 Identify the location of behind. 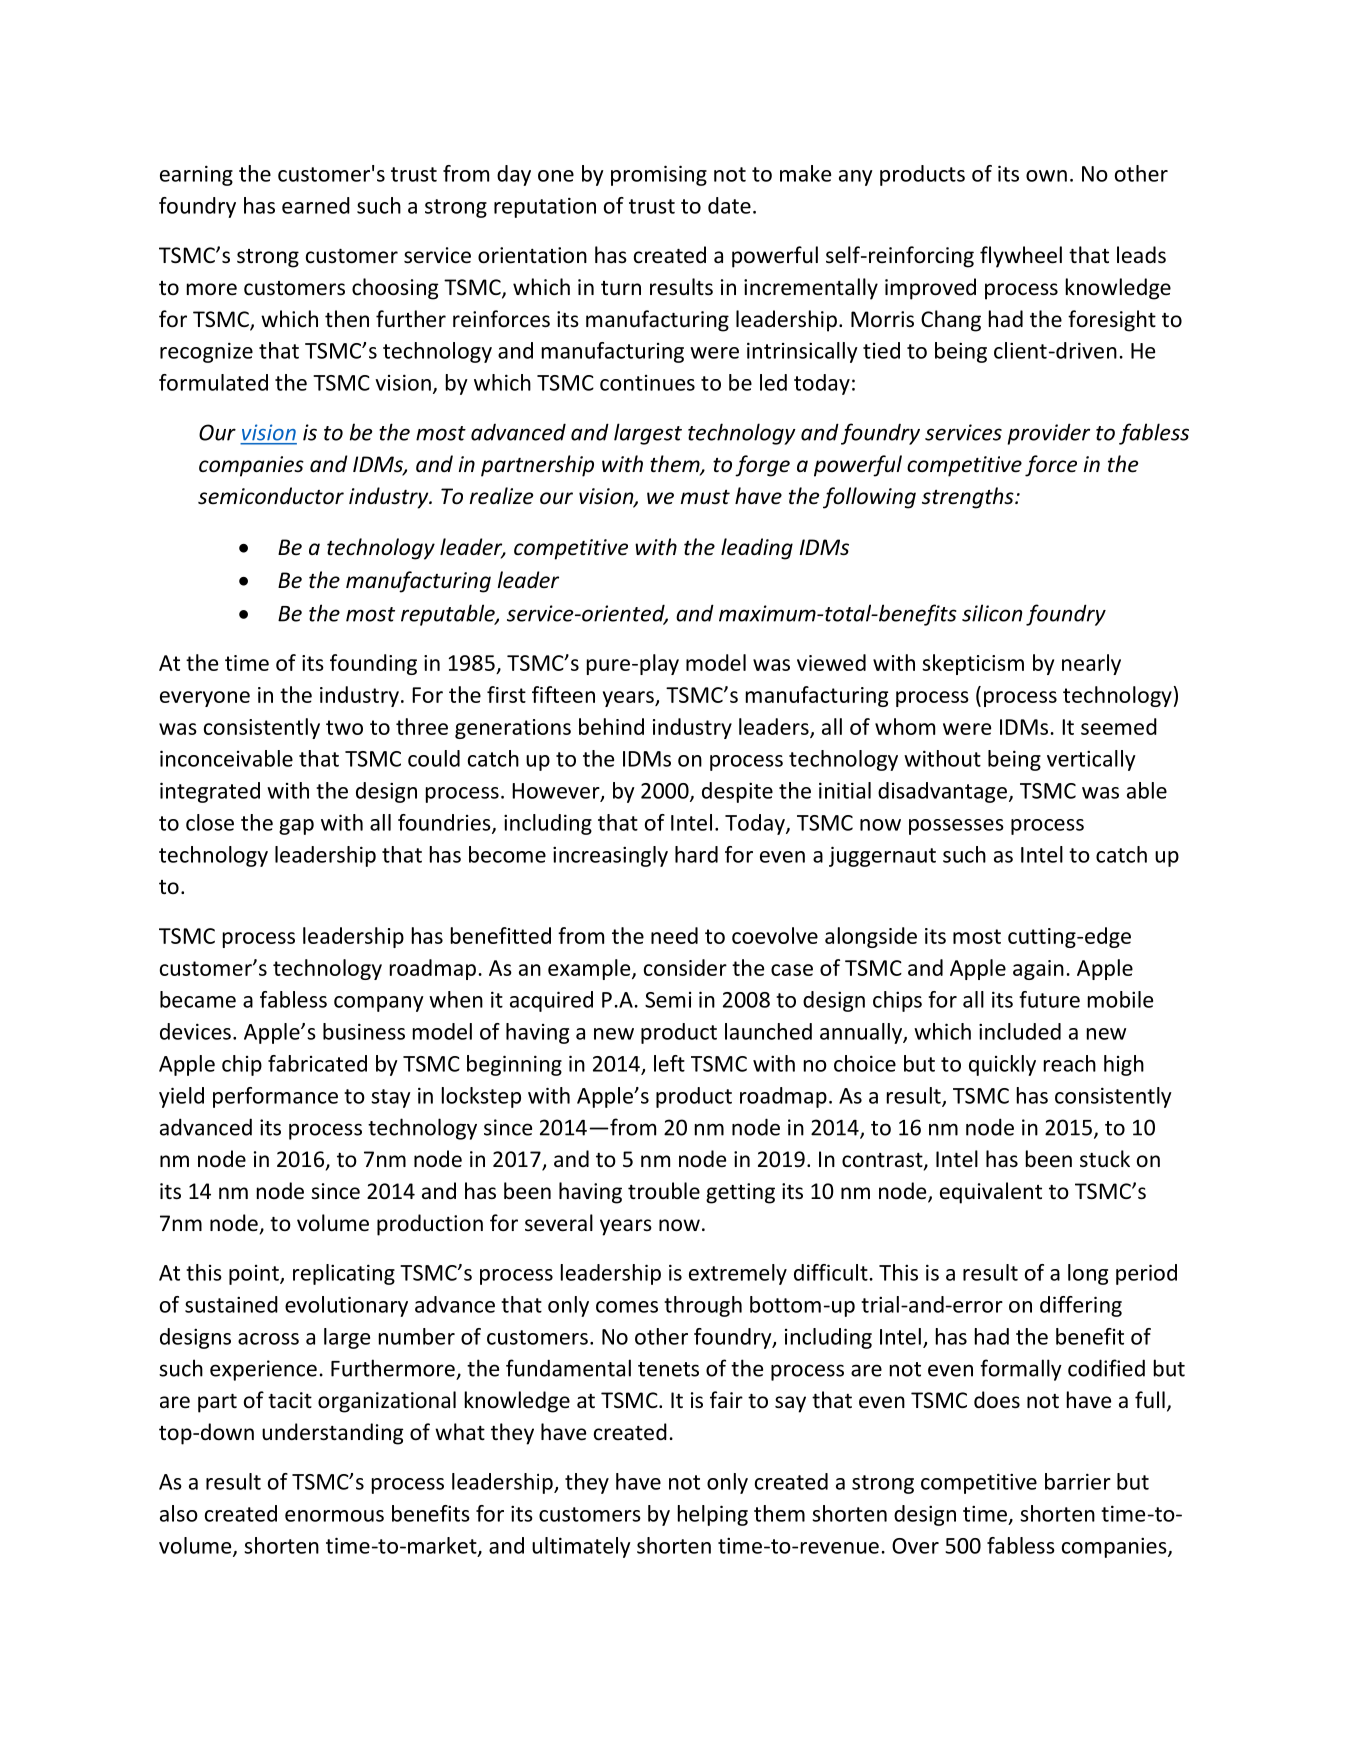
(611, 726).
